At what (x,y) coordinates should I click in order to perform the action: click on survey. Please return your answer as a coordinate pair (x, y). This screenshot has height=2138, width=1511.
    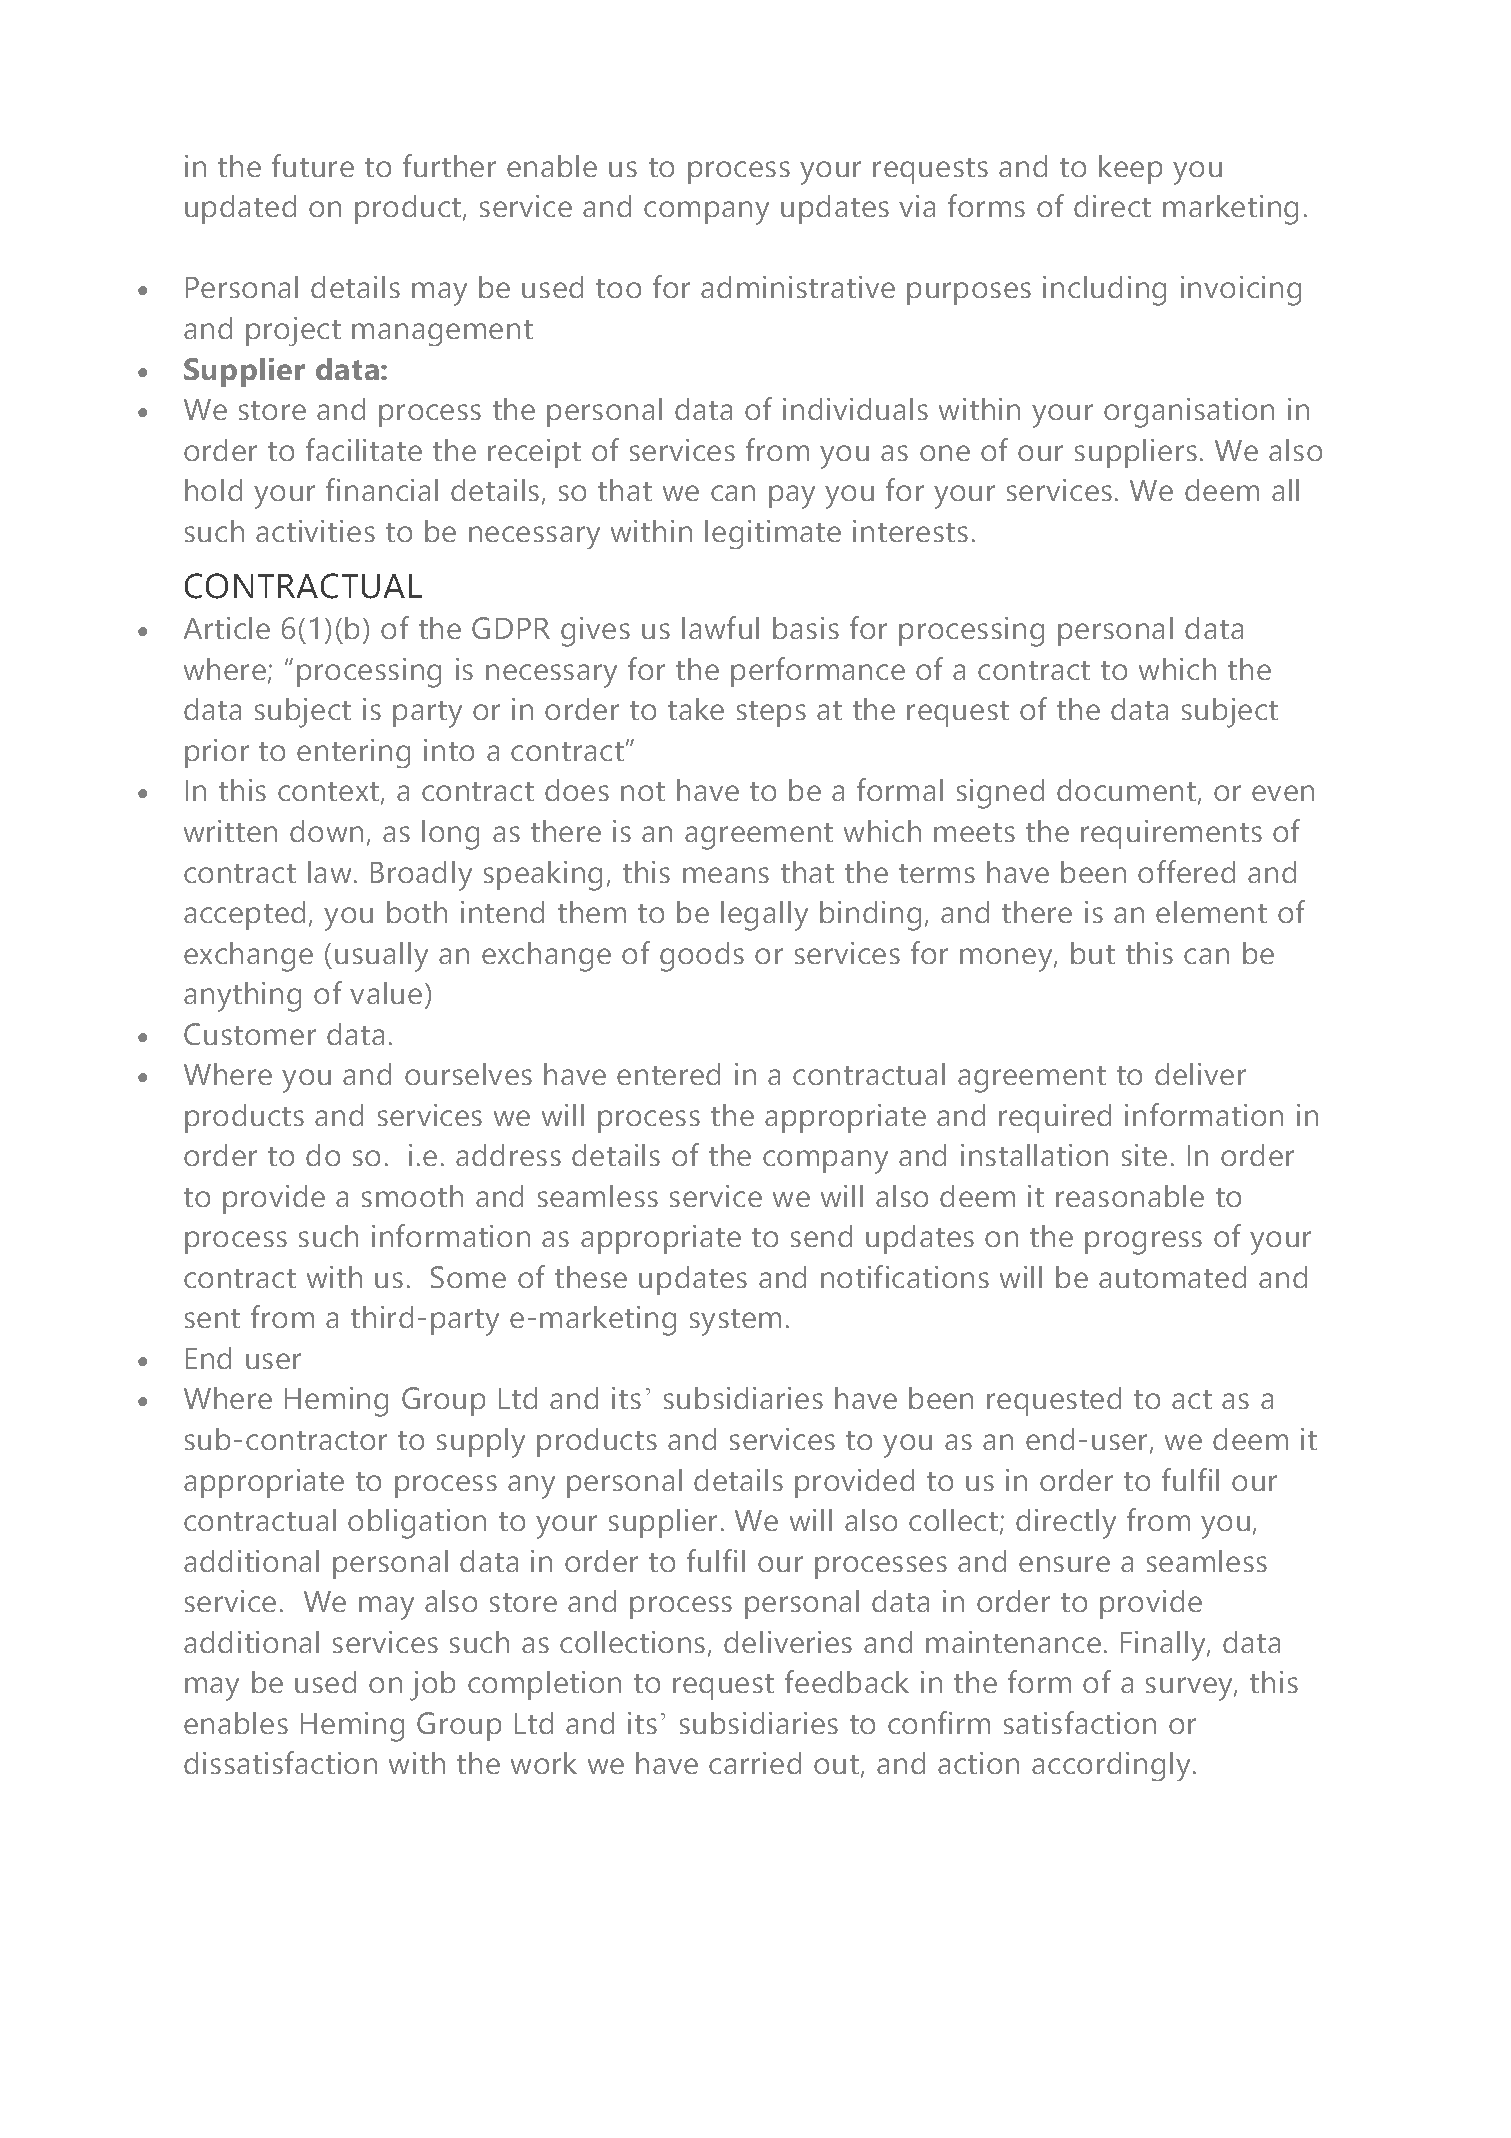
    Looking at the image, I should click on (1190, 1689).
